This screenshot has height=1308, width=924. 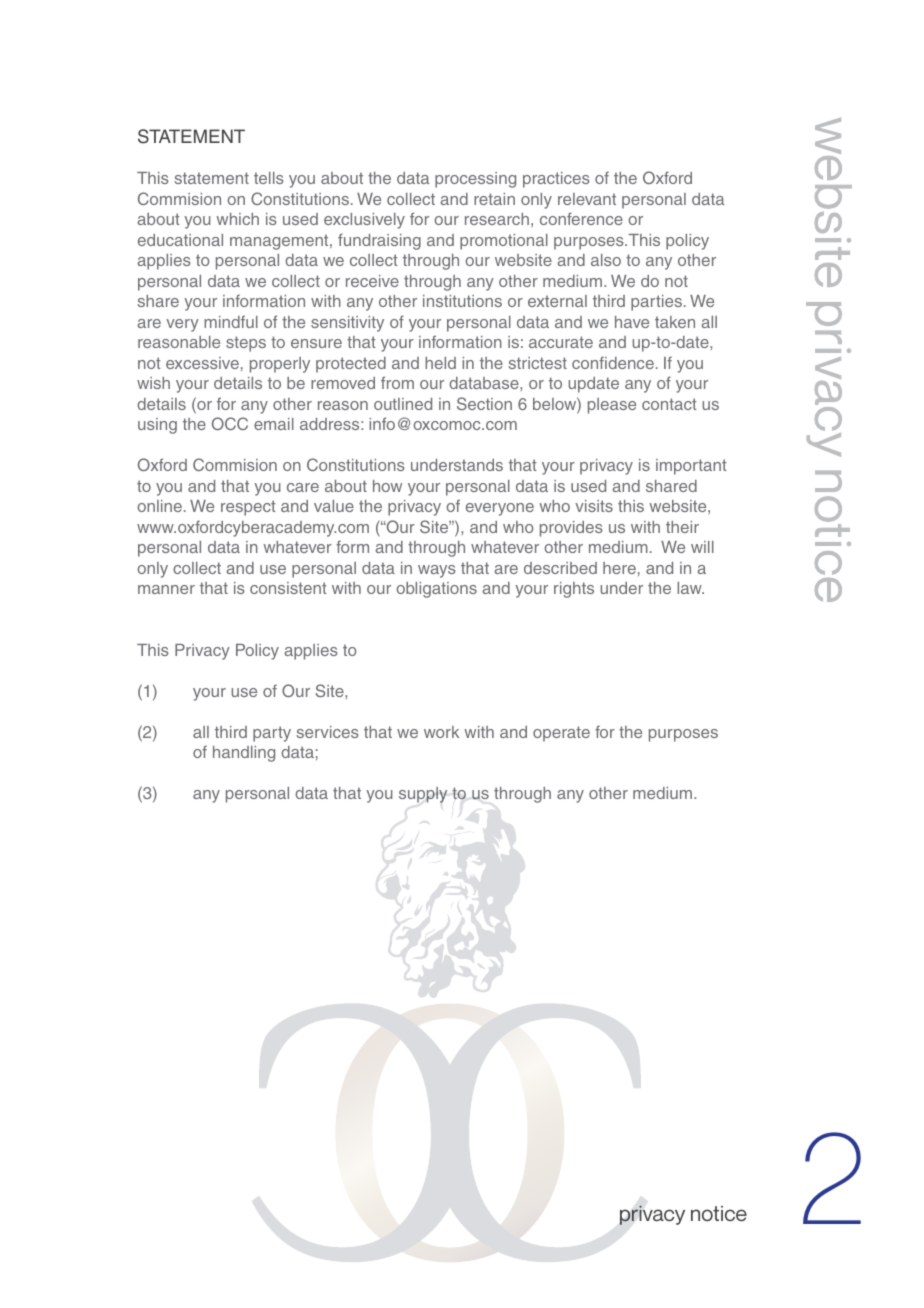 What do you see at coordinates (237, 219) in the screenshot?
I see `which` at bounding box center [237, 219].
